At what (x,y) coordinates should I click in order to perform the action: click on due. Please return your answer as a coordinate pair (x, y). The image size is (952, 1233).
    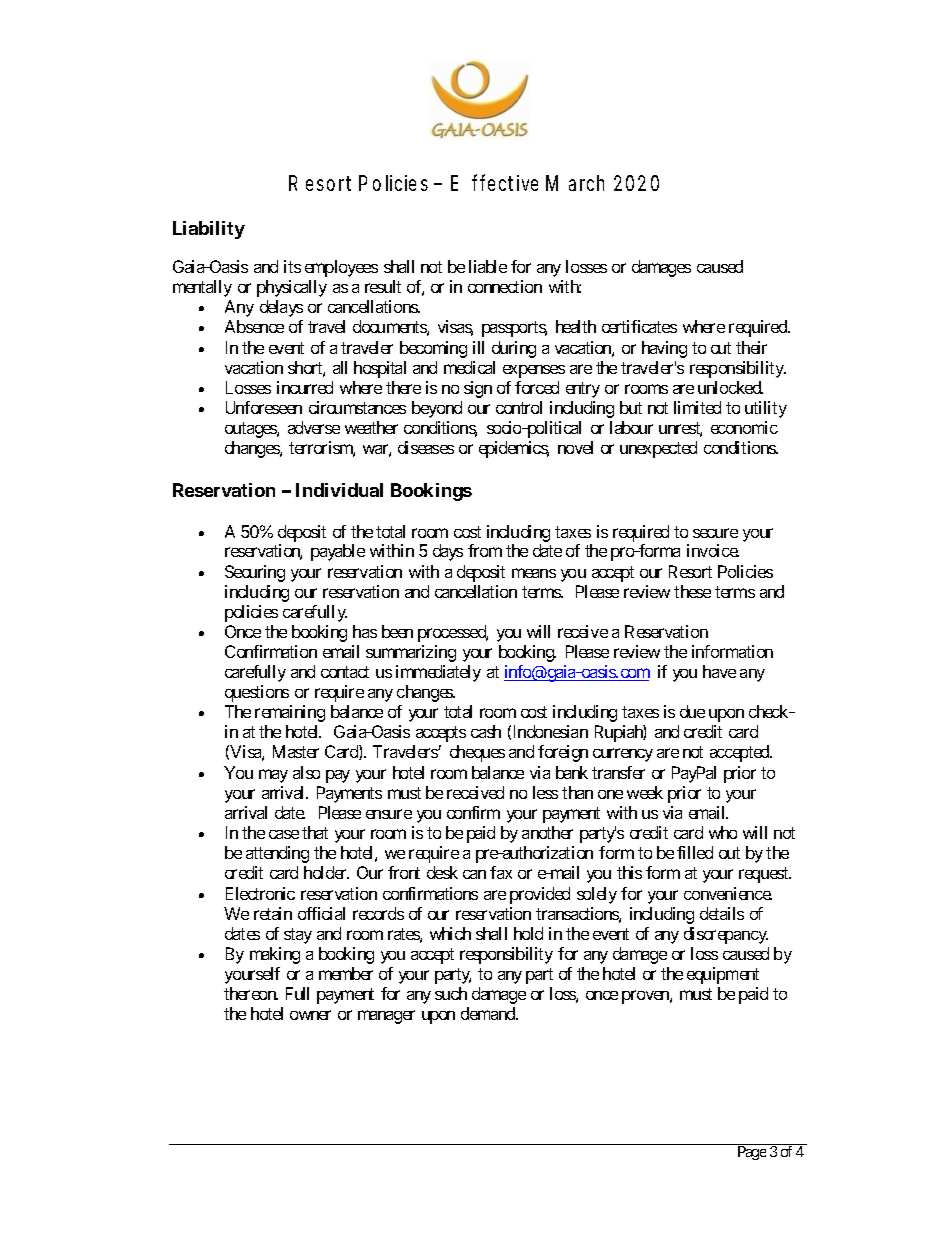
    Looking at the image, I should click on (692, 711).
